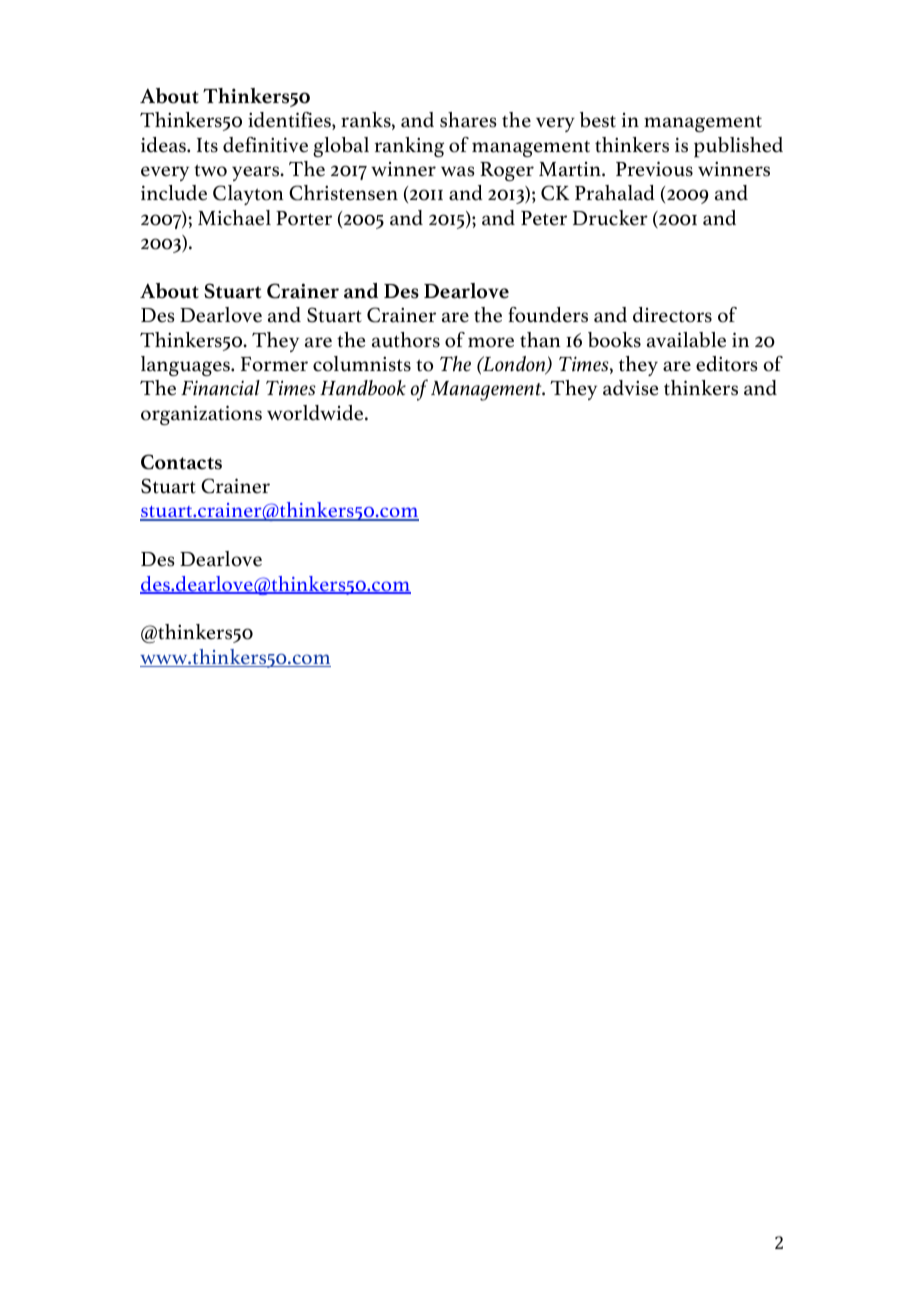 The height and width of the image is (1308, 924). Describe the element at coordinates (468, 120) in the image. I see `shares` at that location.
